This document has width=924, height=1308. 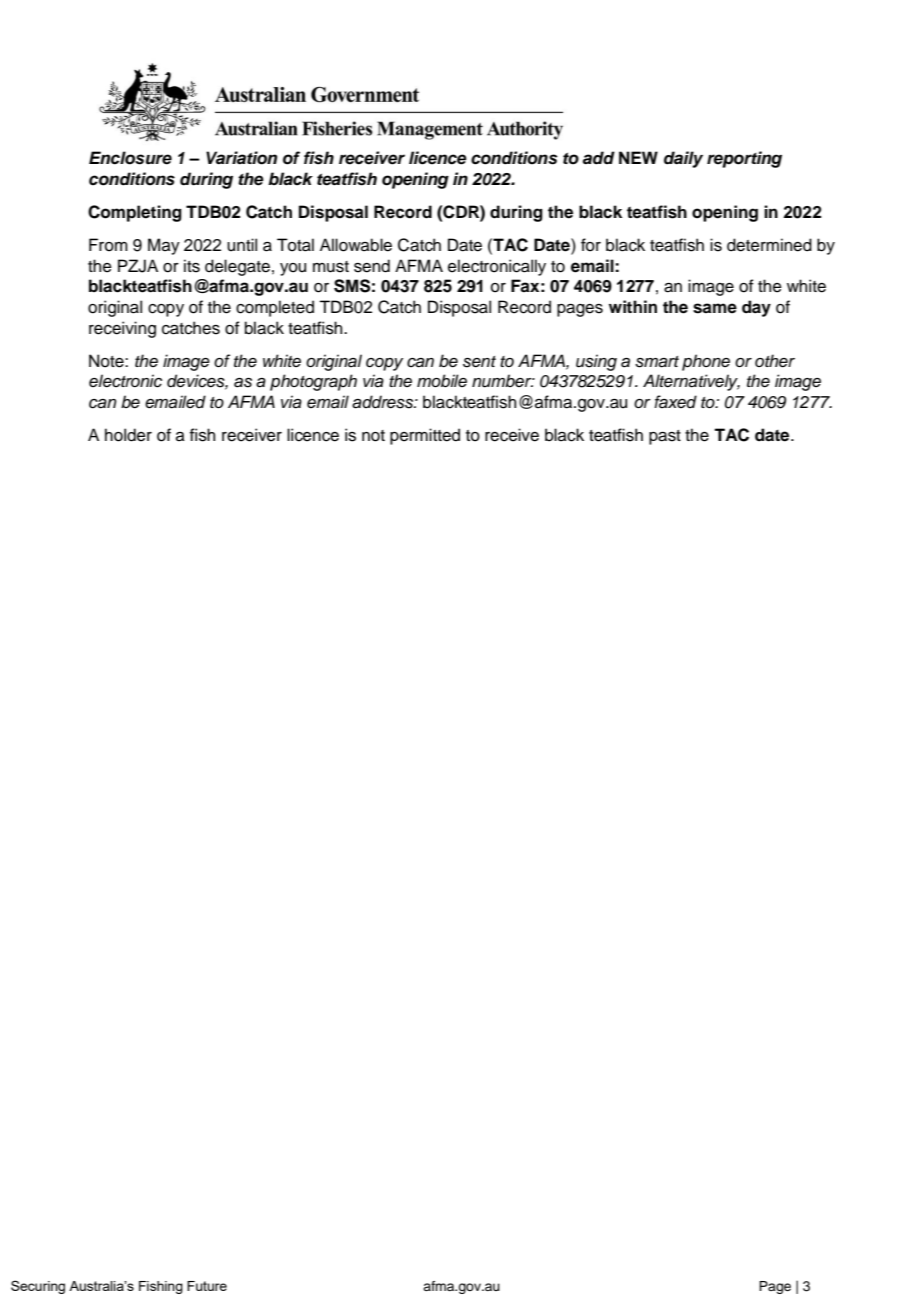 What do you see at coordinates (425, 436) in the document?
I see `permitted` at bounding box center [425, 436].
